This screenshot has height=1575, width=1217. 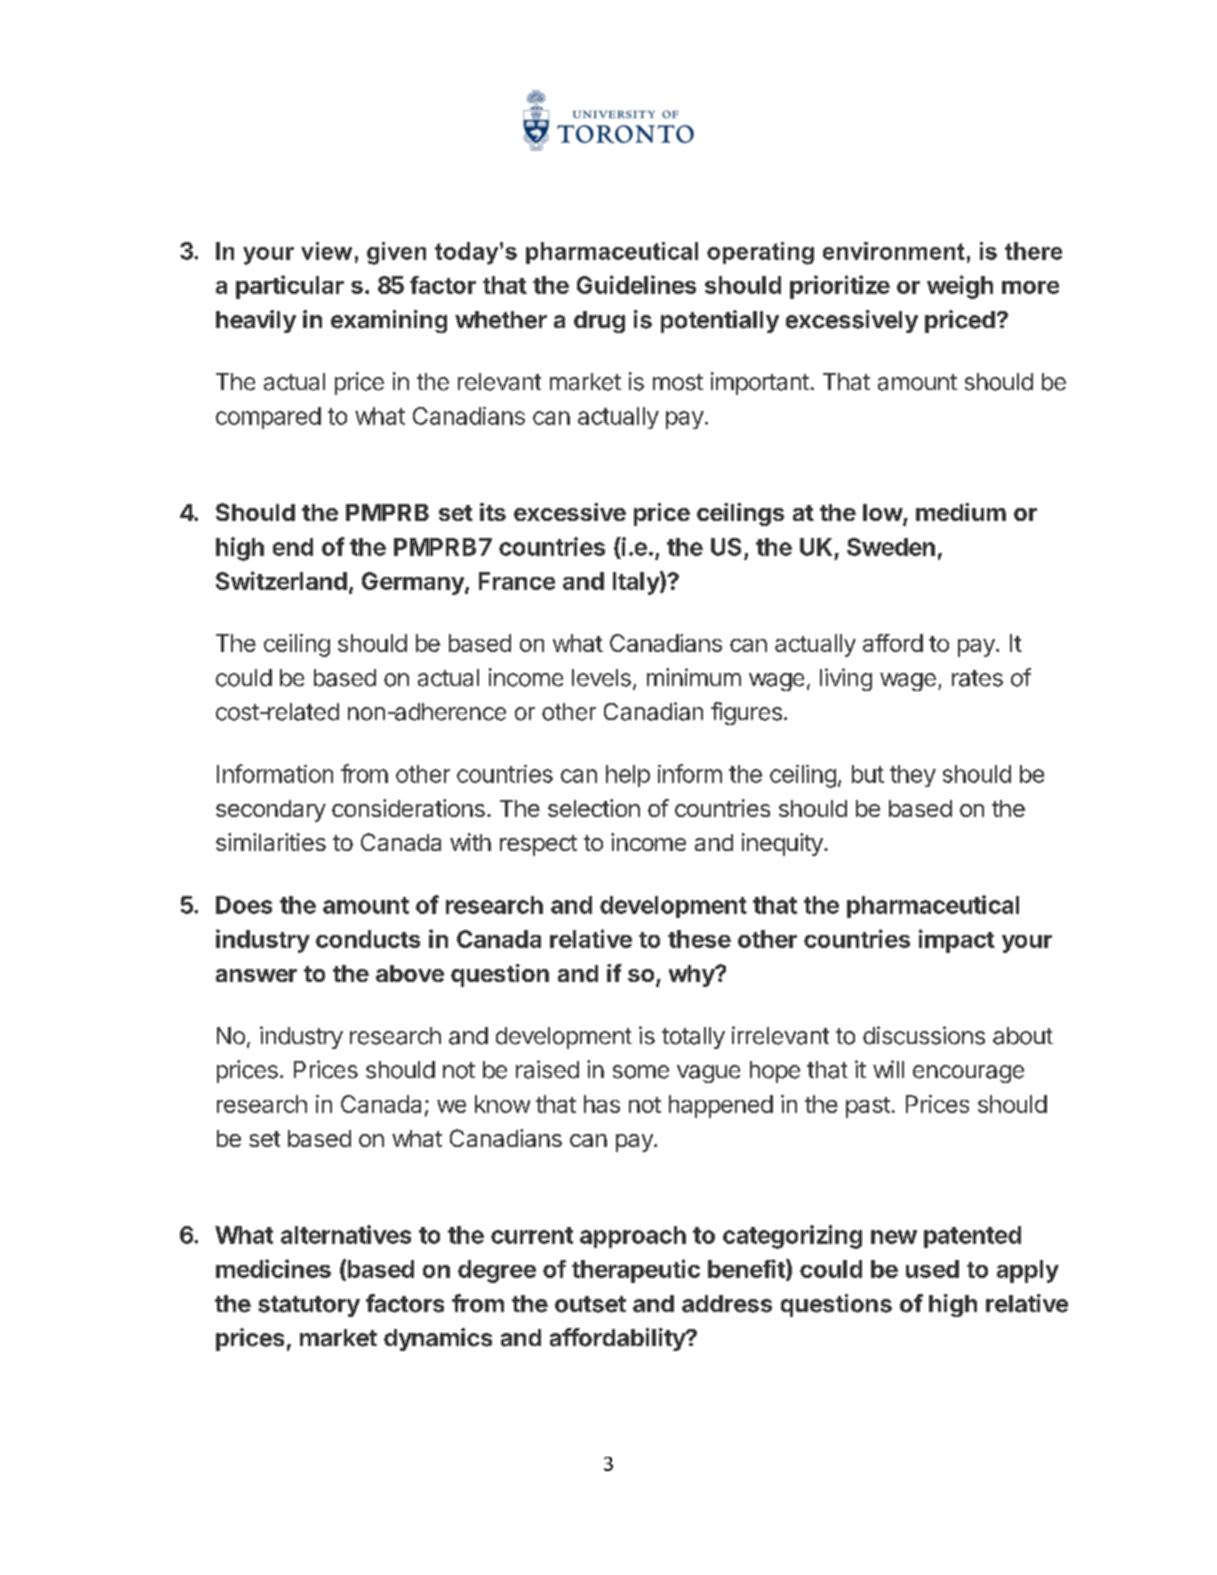 I want to click on statutory, so click(x=309, y=1306).
